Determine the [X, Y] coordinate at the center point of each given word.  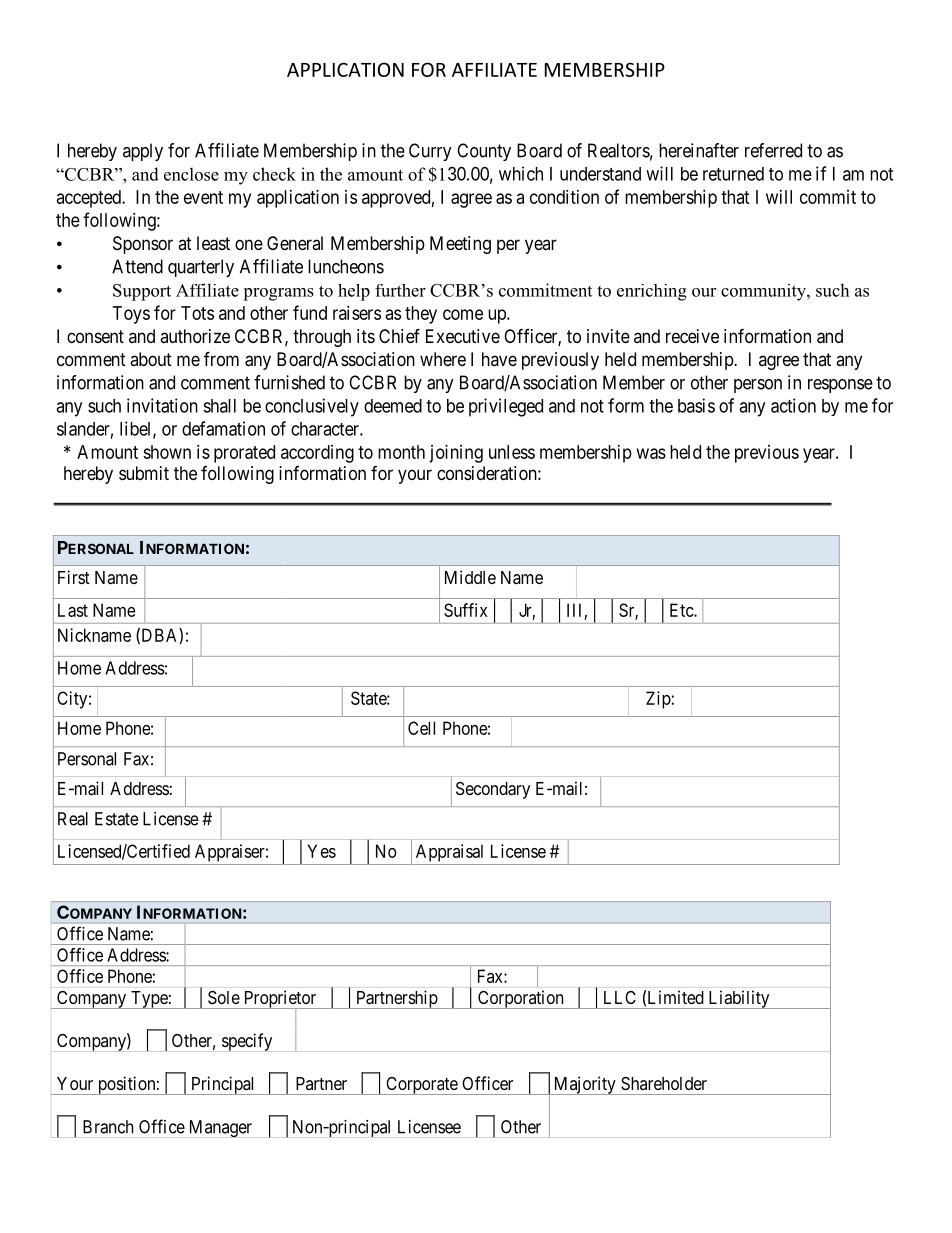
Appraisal [449, 853]
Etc [682, 610]
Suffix [465, 610]
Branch [108, 1127]
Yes [322, 851]
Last [73, 610]
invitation [162, 405]
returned [733, 174]
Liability [739, 999]
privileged [506, 407]
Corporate [421, 1086]
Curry [430, 152]
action [793, 405]
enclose [191, 174]
